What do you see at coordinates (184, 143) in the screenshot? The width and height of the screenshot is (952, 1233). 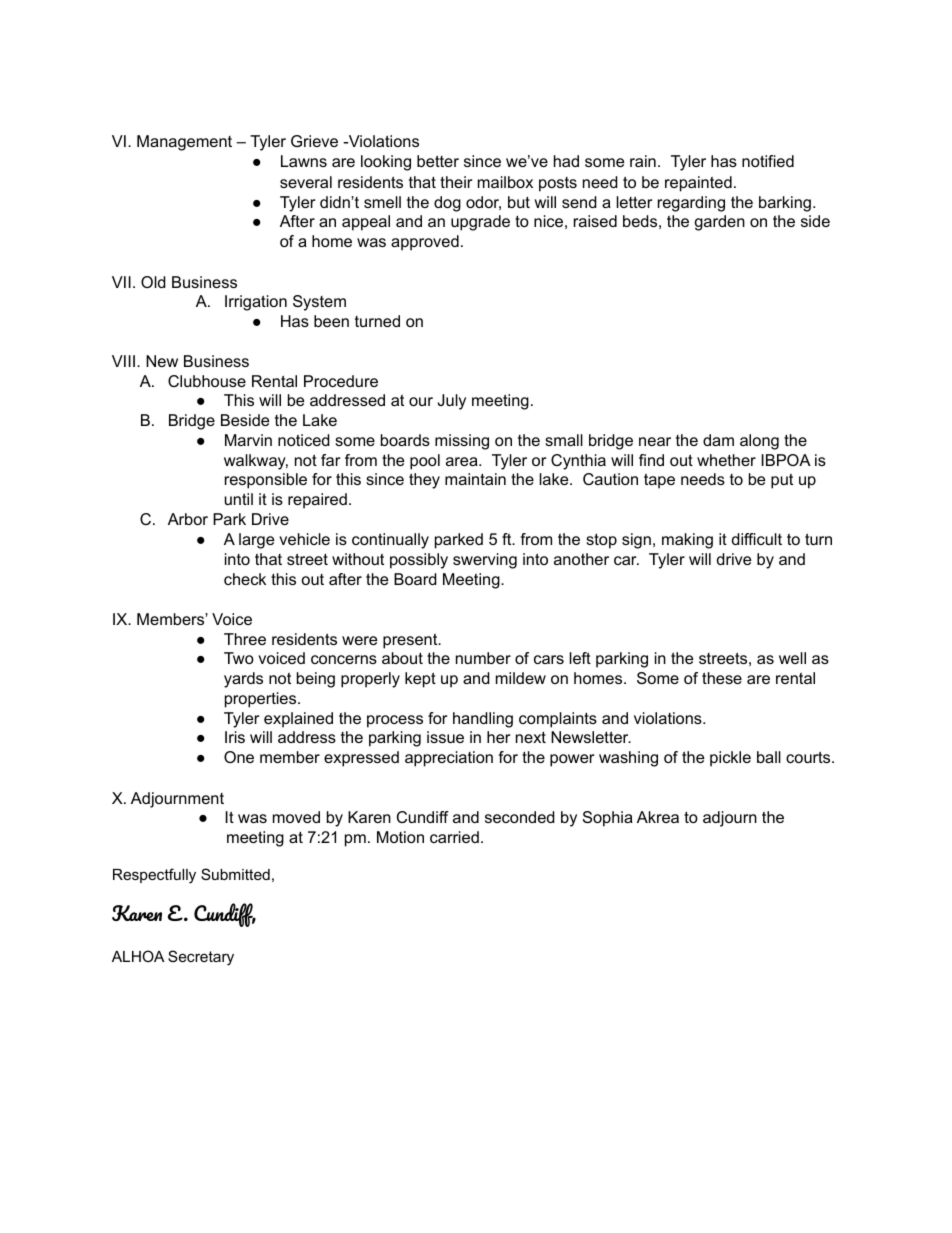 I see `Management` at bounding box center [184, 143].
